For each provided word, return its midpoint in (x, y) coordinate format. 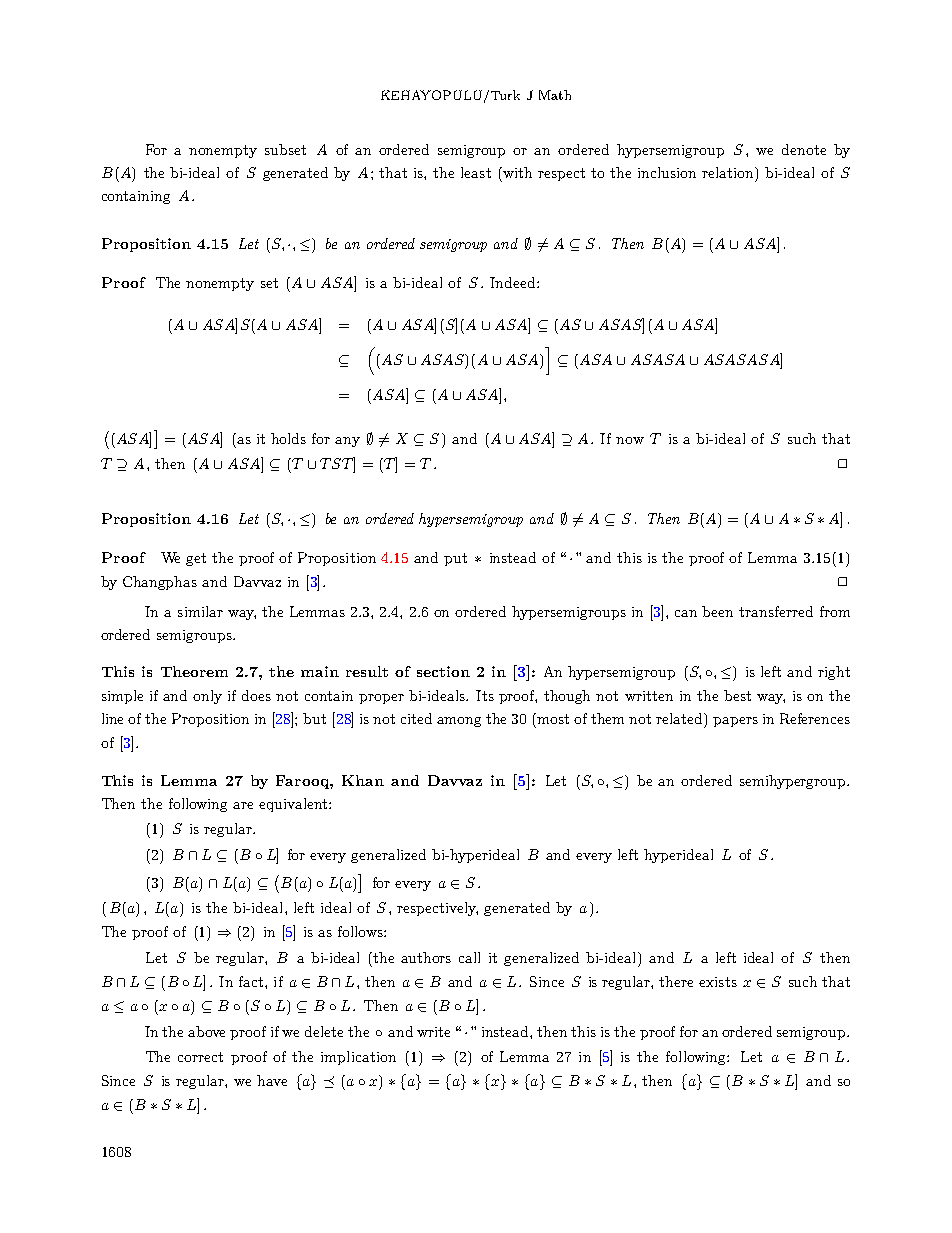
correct (200, 1057)
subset (285, 149)
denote (804, 149)
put (455, 559)
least (476, 172)
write (433, 1032)
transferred (776, 611)
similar (200, 611)
